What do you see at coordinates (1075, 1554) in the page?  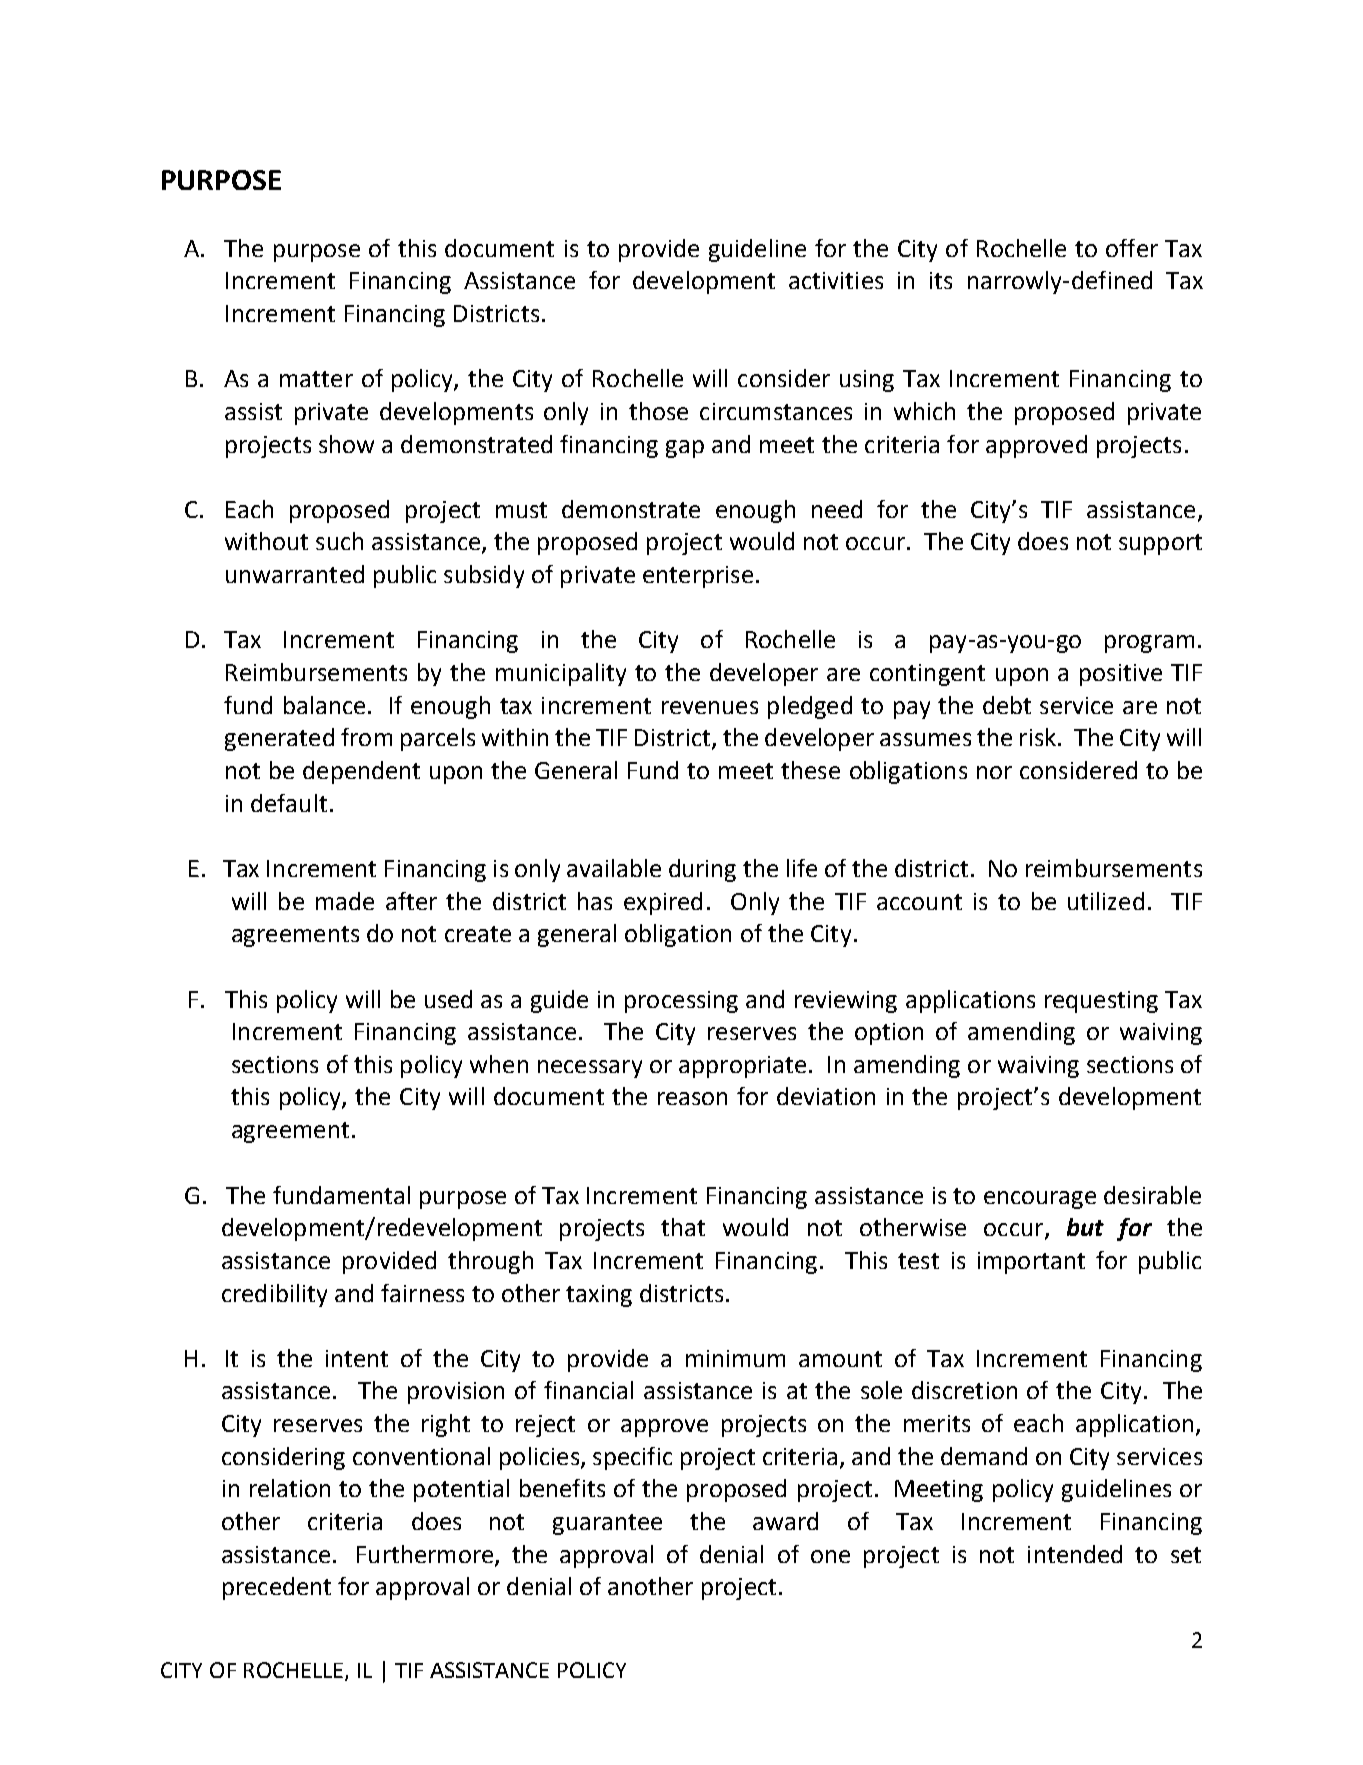 I see `intended` at bounding box center [1075, 1554].
